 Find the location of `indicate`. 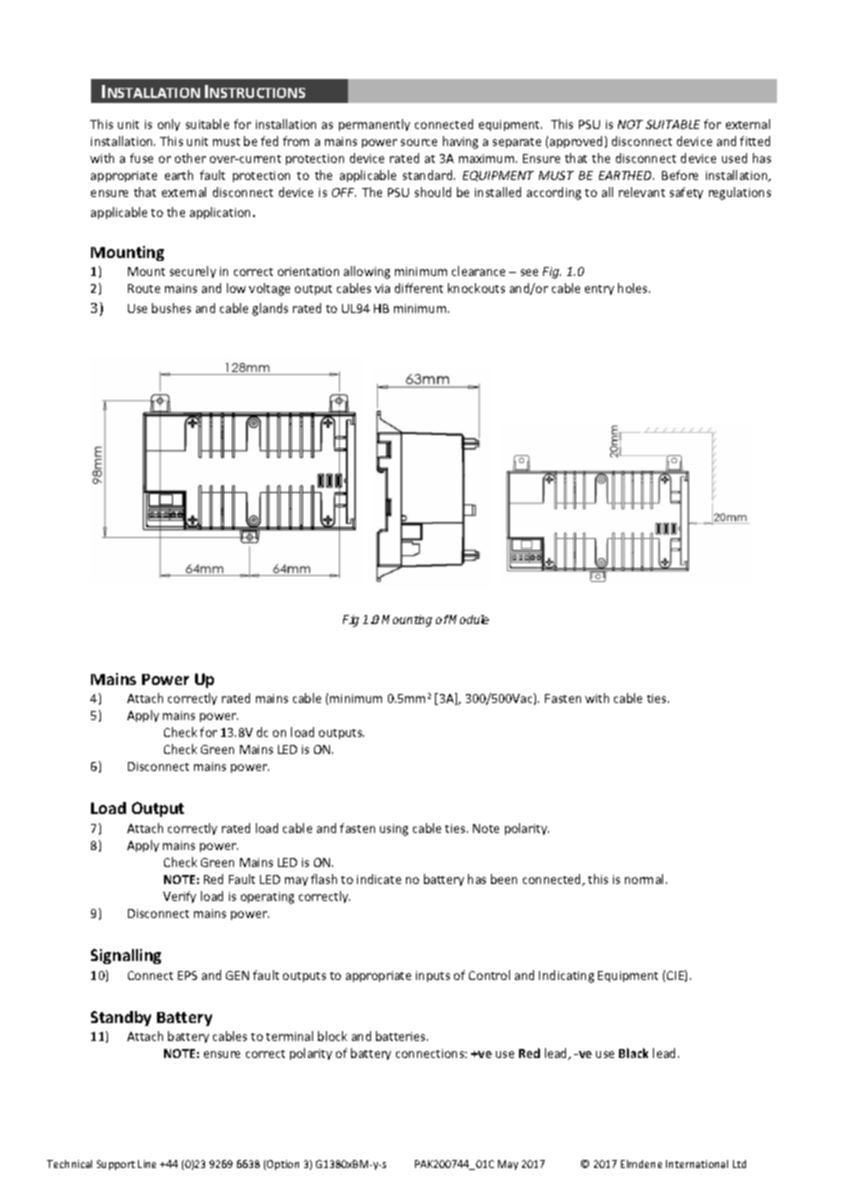

indicate is located at coordinates (379, 879).
